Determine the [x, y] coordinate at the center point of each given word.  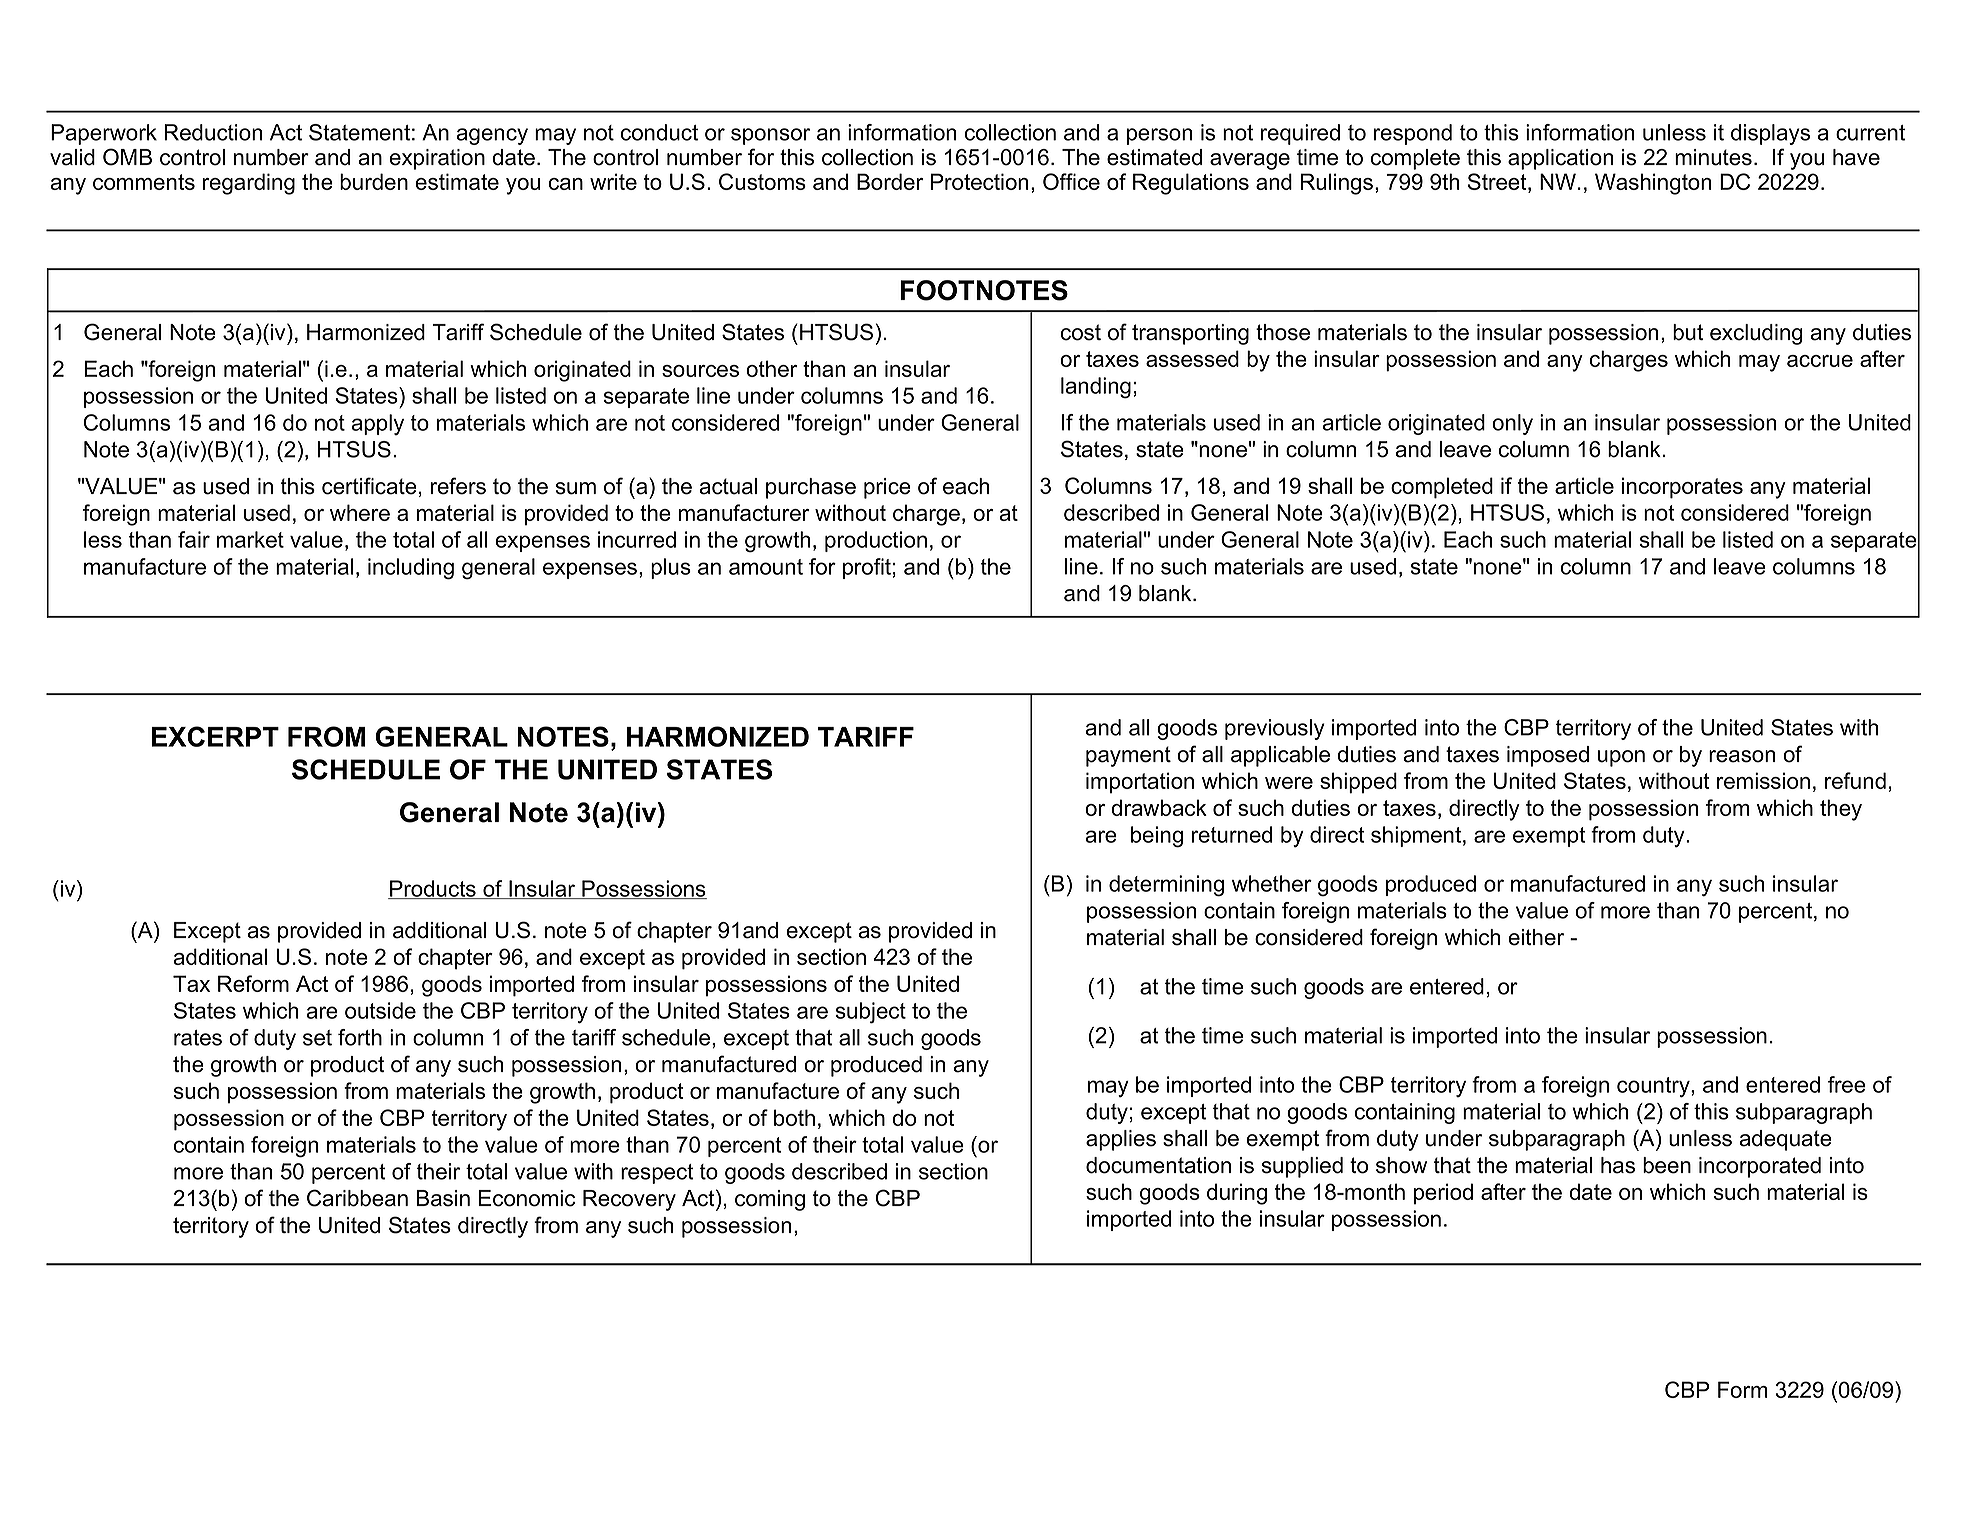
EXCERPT [215, 736]
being [1157, 837]
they [1841, 810]
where [360, 512]
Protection [979, 181]
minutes [1713, 157]
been [1667, 1165]
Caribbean [357, 1198]
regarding [249, 184]
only [1512, 424]
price [887, 488]
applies [1121, 1140]
